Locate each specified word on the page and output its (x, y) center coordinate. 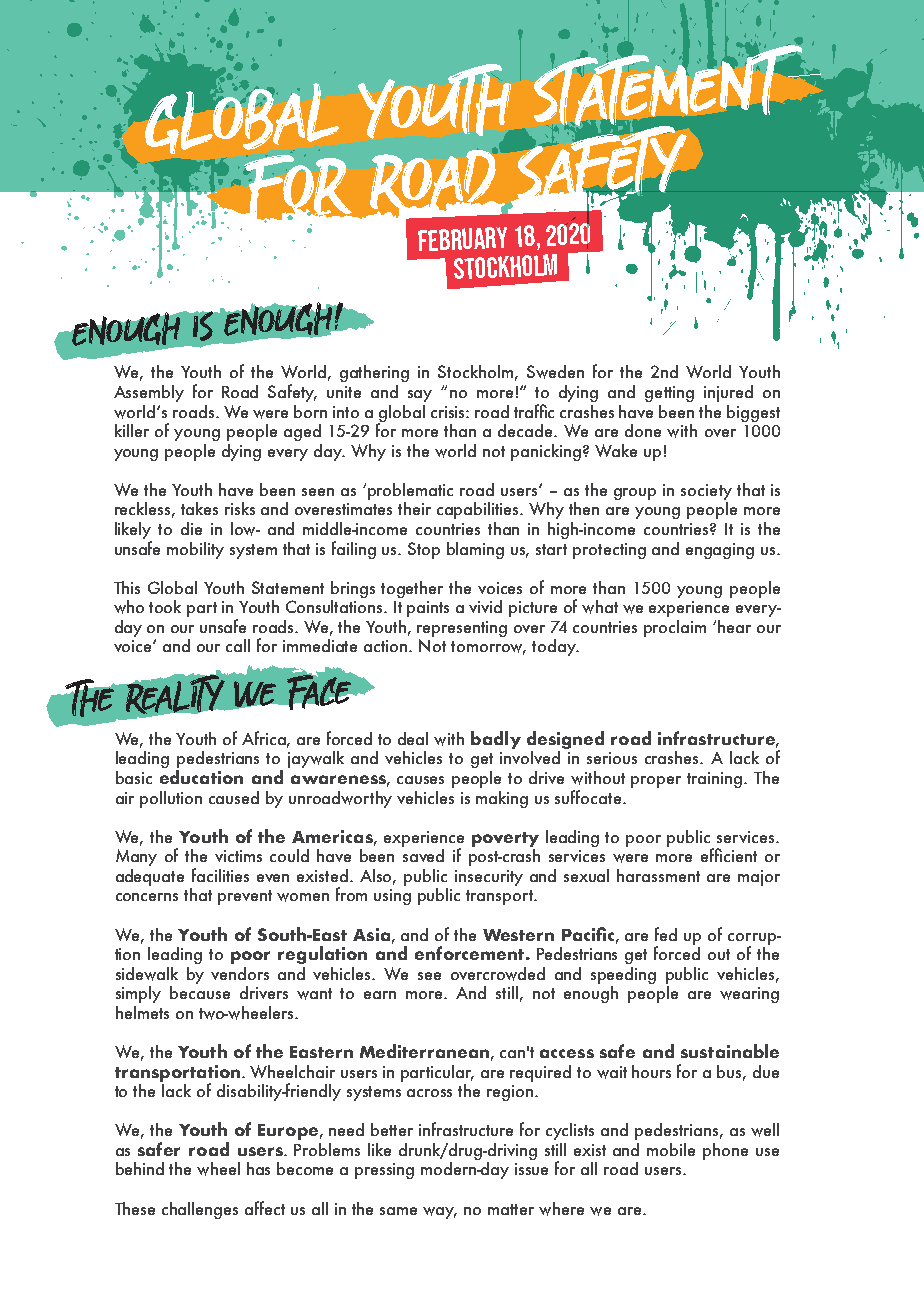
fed (666, 934)
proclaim (675, 628)
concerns (147, 897)
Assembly (149, 393)
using (392, 897)
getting (669, 394)
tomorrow (488, 648)
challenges (200, 1210)
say (420, 396)
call (238, 645)
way (440, 1213)
